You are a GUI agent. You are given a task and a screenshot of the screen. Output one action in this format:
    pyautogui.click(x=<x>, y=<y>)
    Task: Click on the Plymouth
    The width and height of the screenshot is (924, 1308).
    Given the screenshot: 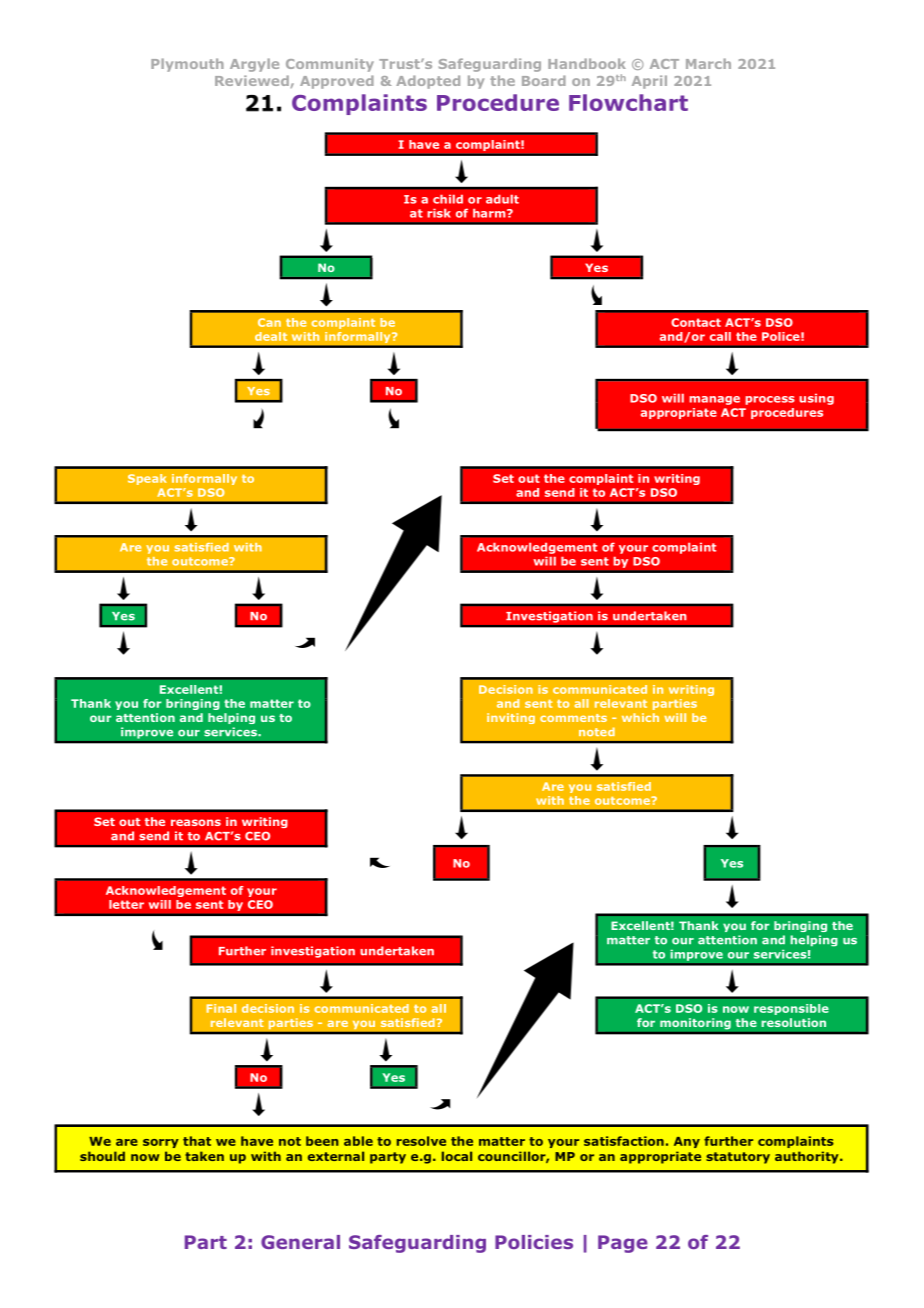 What is the action you would take?
    pyautogui.click(x=187, y=65)
